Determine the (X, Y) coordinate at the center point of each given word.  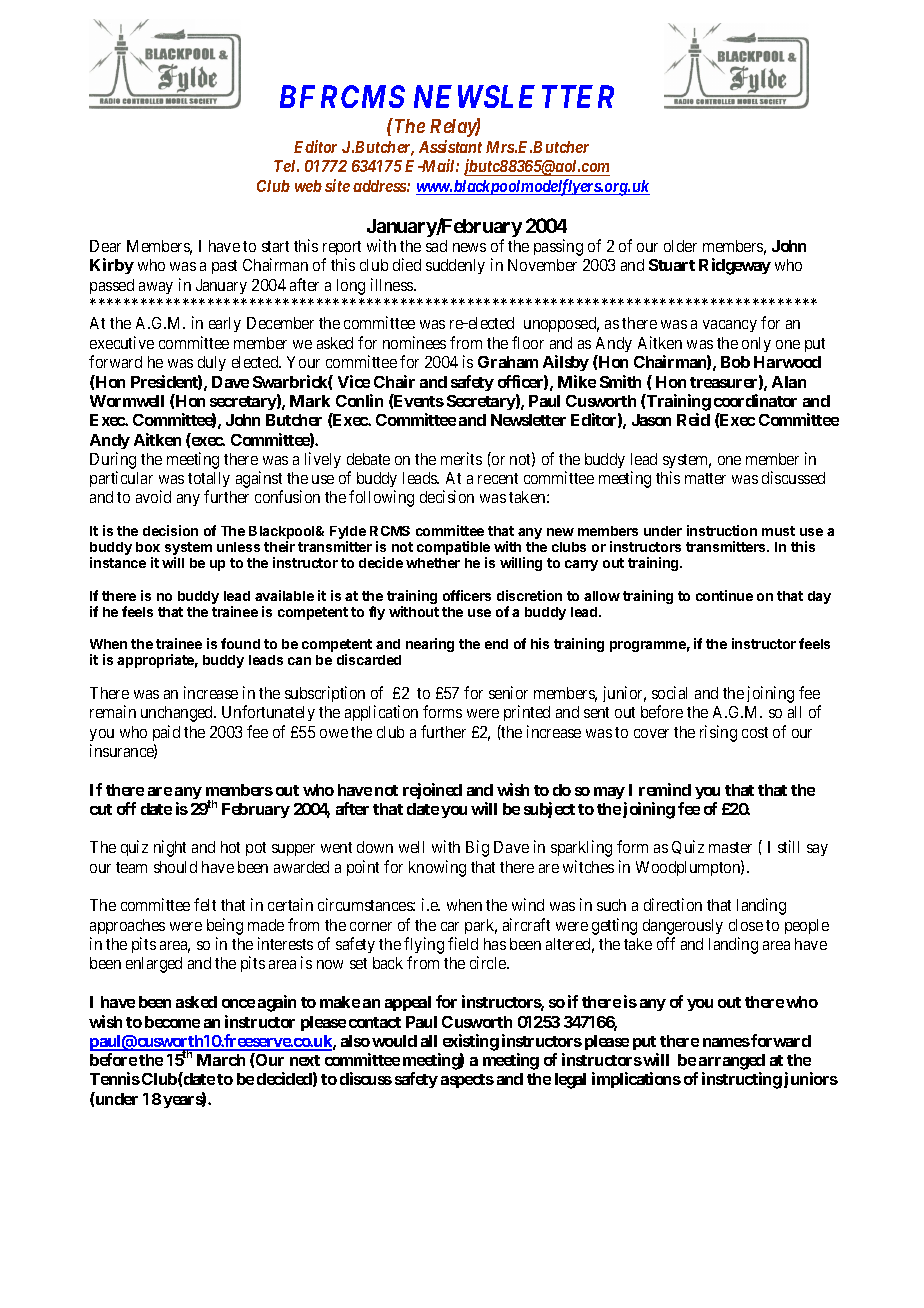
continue (724, 595)
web (308, 186)
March (221, 1060)
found (240, 643)
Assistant (450, 146)
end (496, 644)
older (680, 246)
